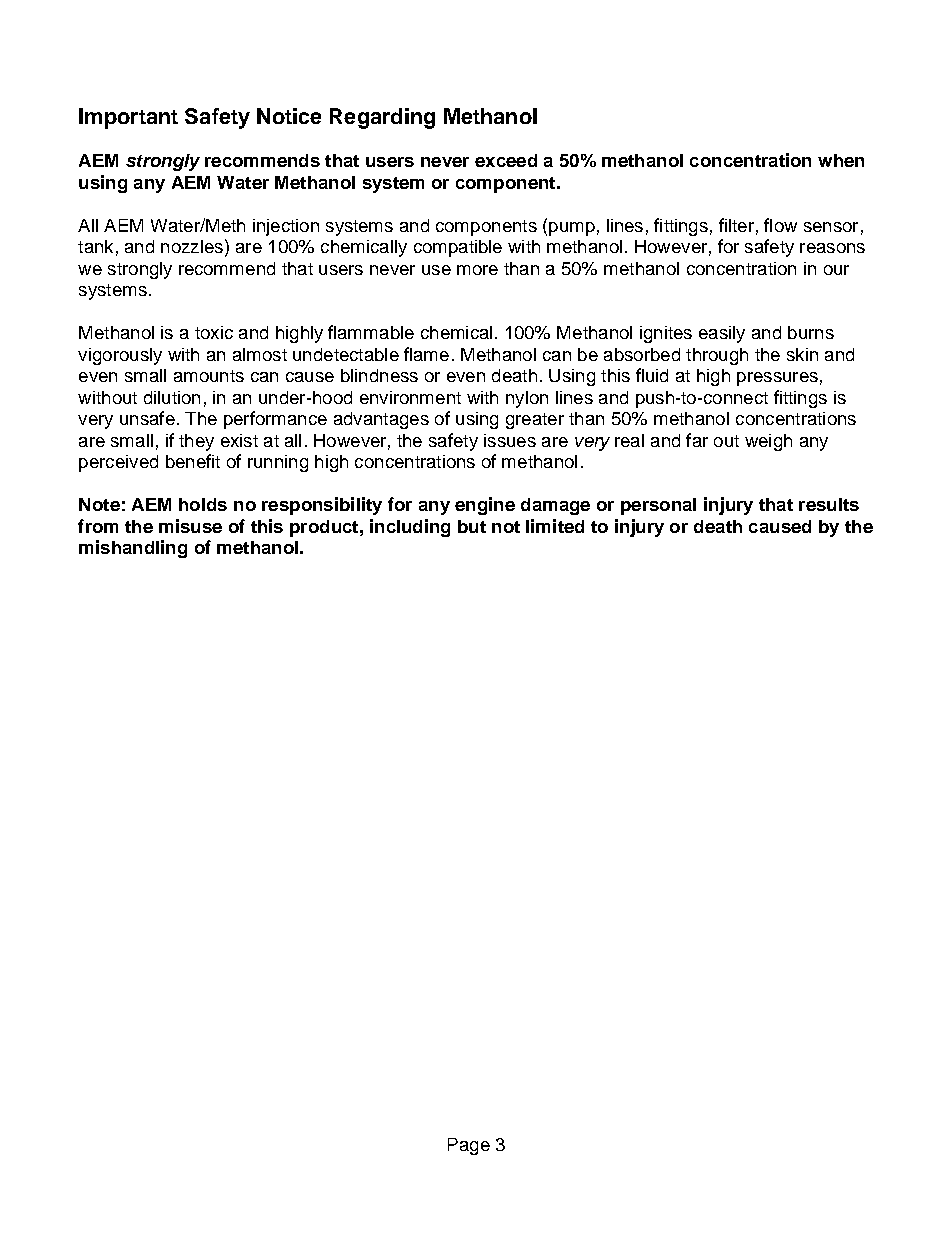  I want to click on toxic, so click(214, 332).
